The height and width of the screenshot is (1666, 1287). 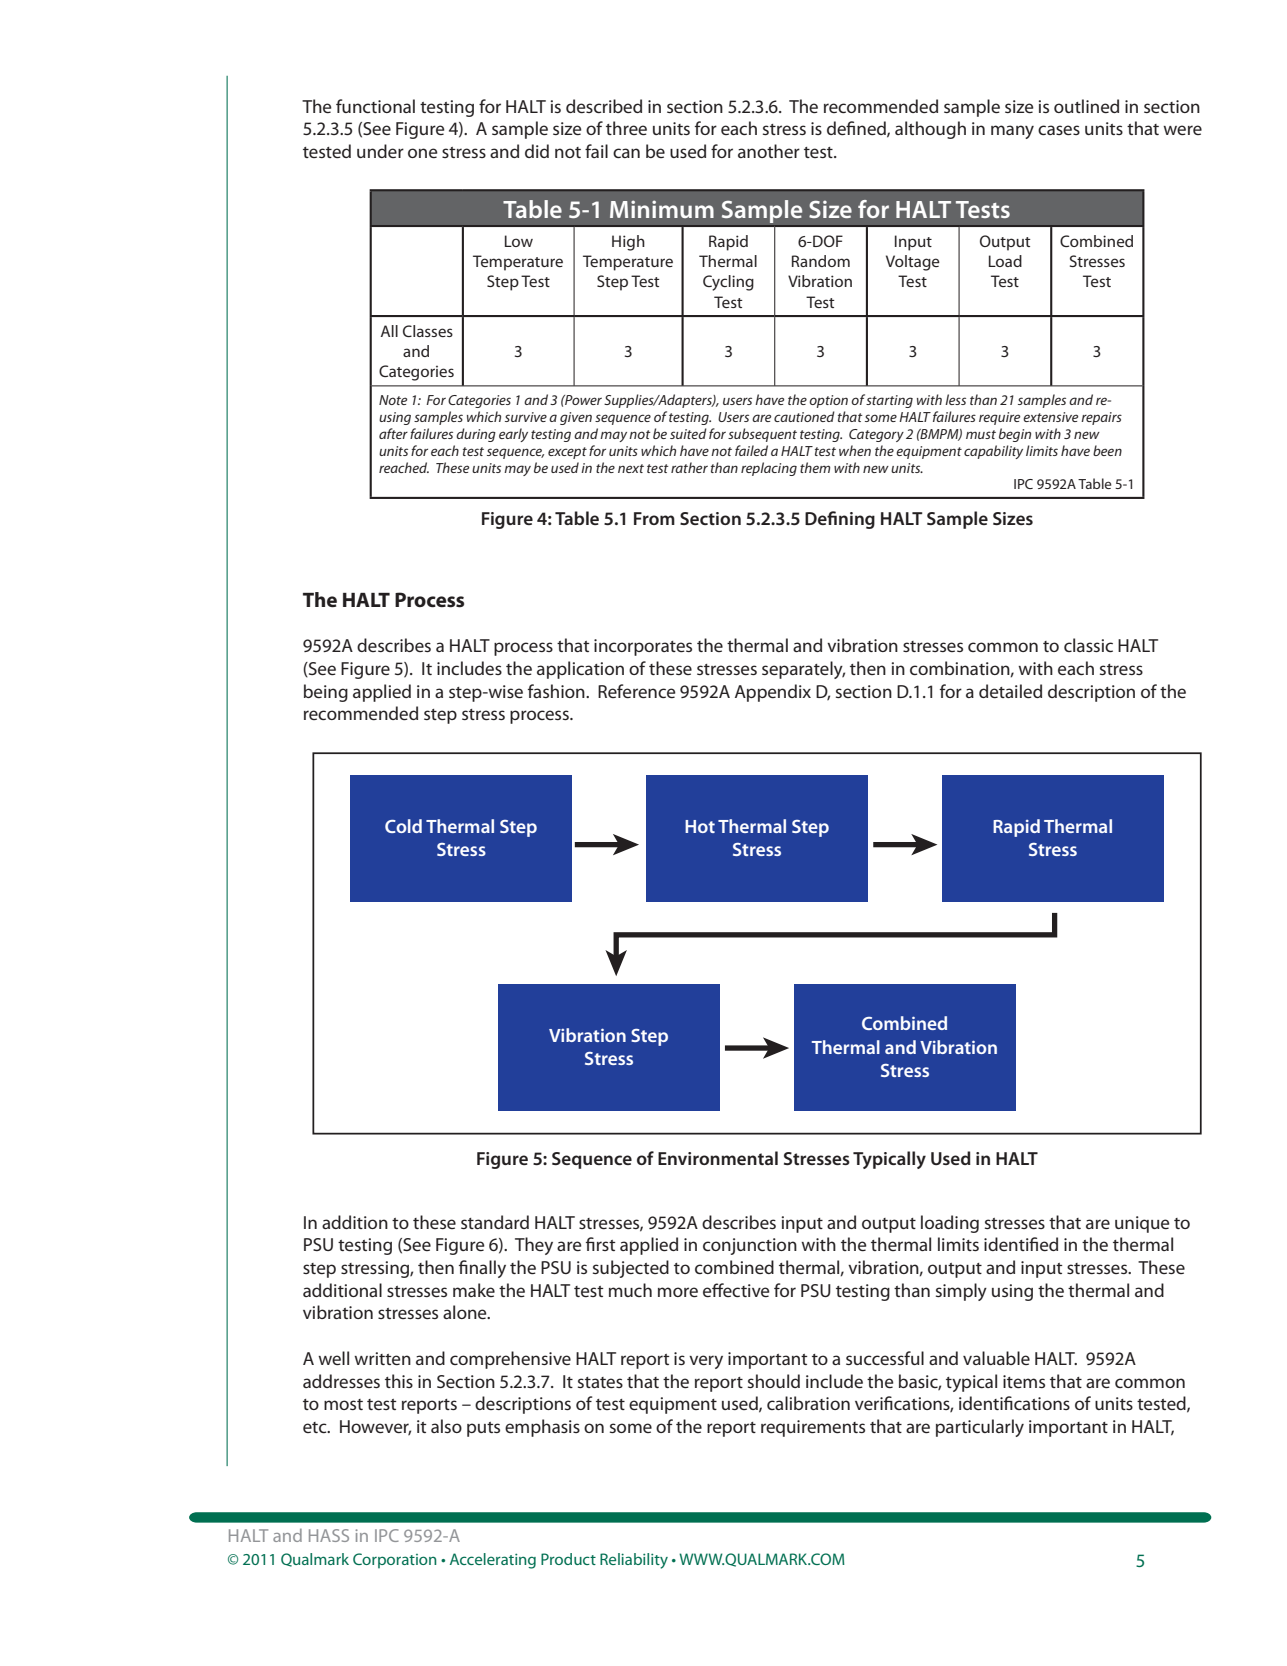 I want to click on Corporation, so click(x=395, y=1561).
